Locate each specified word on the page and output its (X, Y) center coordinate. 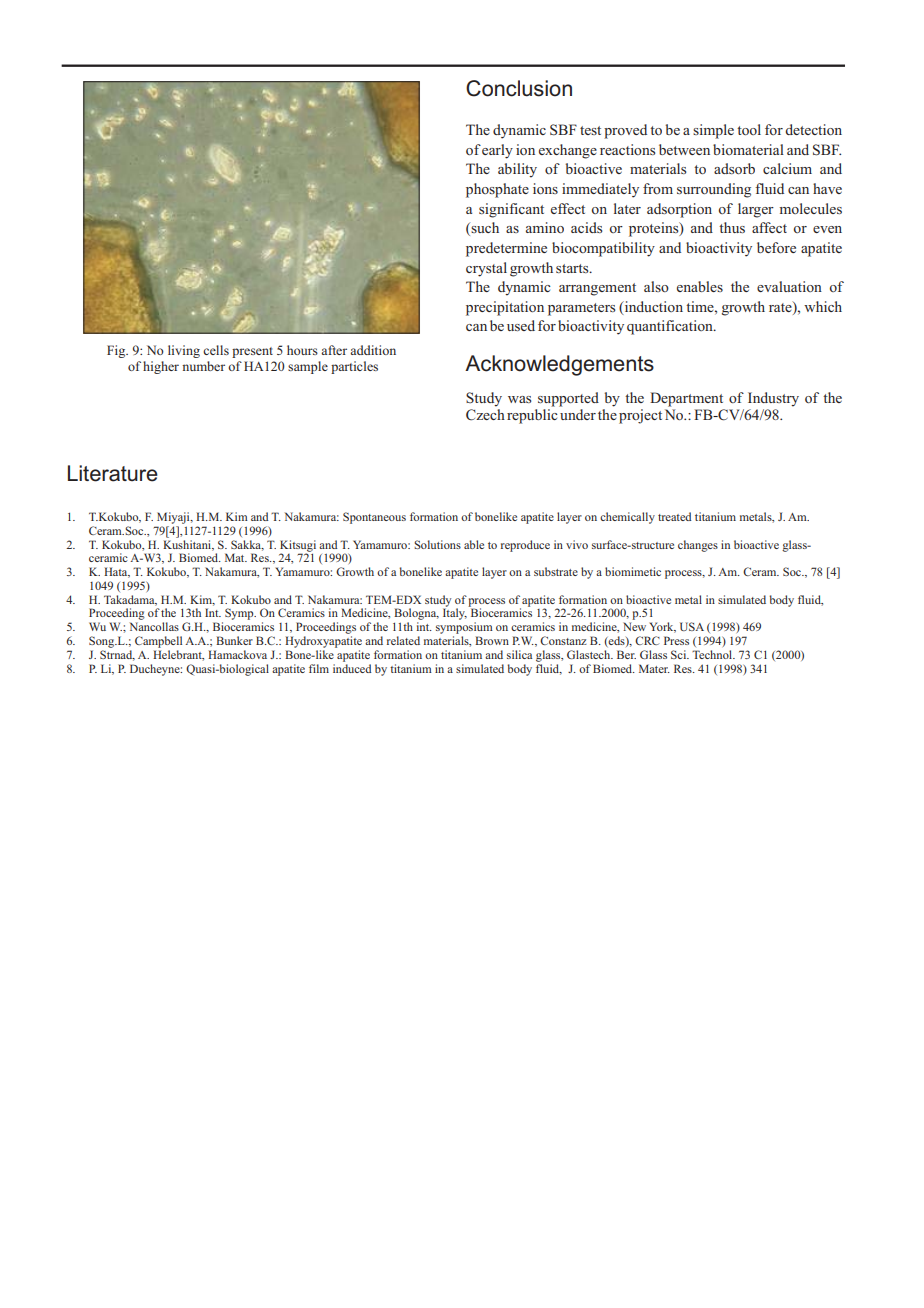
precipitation (505, 308)
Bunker (234, 640)
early (497, 151)
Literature (113, 473)
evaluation (789, 286)
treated (675, 516)
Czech (485, 415)
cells (216, 350)
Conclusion (519, 88)
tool (749, 129)
